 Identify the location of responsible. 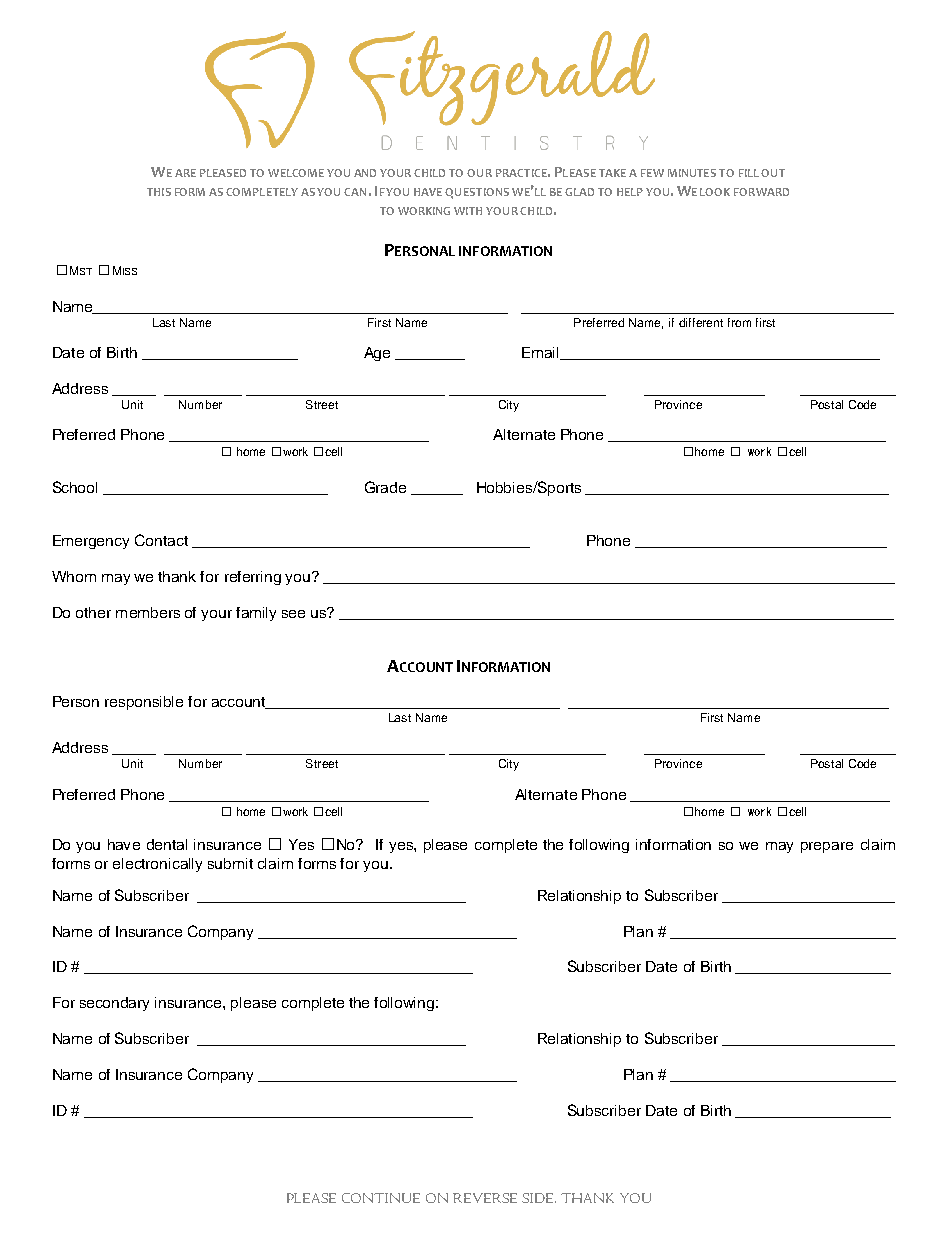
(144, 703).
